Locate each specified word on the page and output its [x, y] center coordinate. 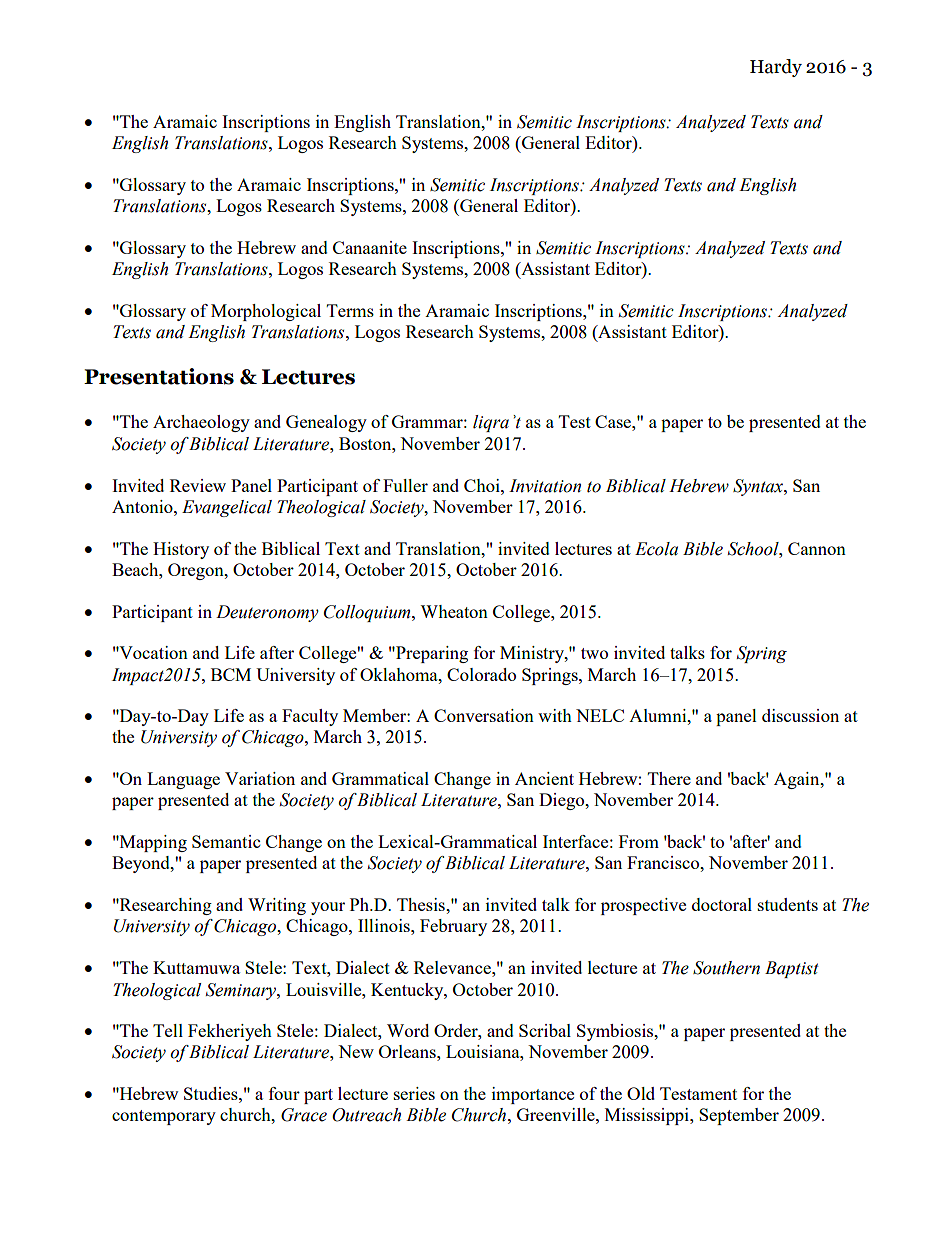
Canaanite [370, 247]
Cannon [817, 548]
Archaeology [201, 423]
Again [798, 780]
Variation [260, 778]
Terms [350, 310]
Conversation [484, 715]
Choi [483, 485]
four [284, 1093]
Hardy [776, 68]
